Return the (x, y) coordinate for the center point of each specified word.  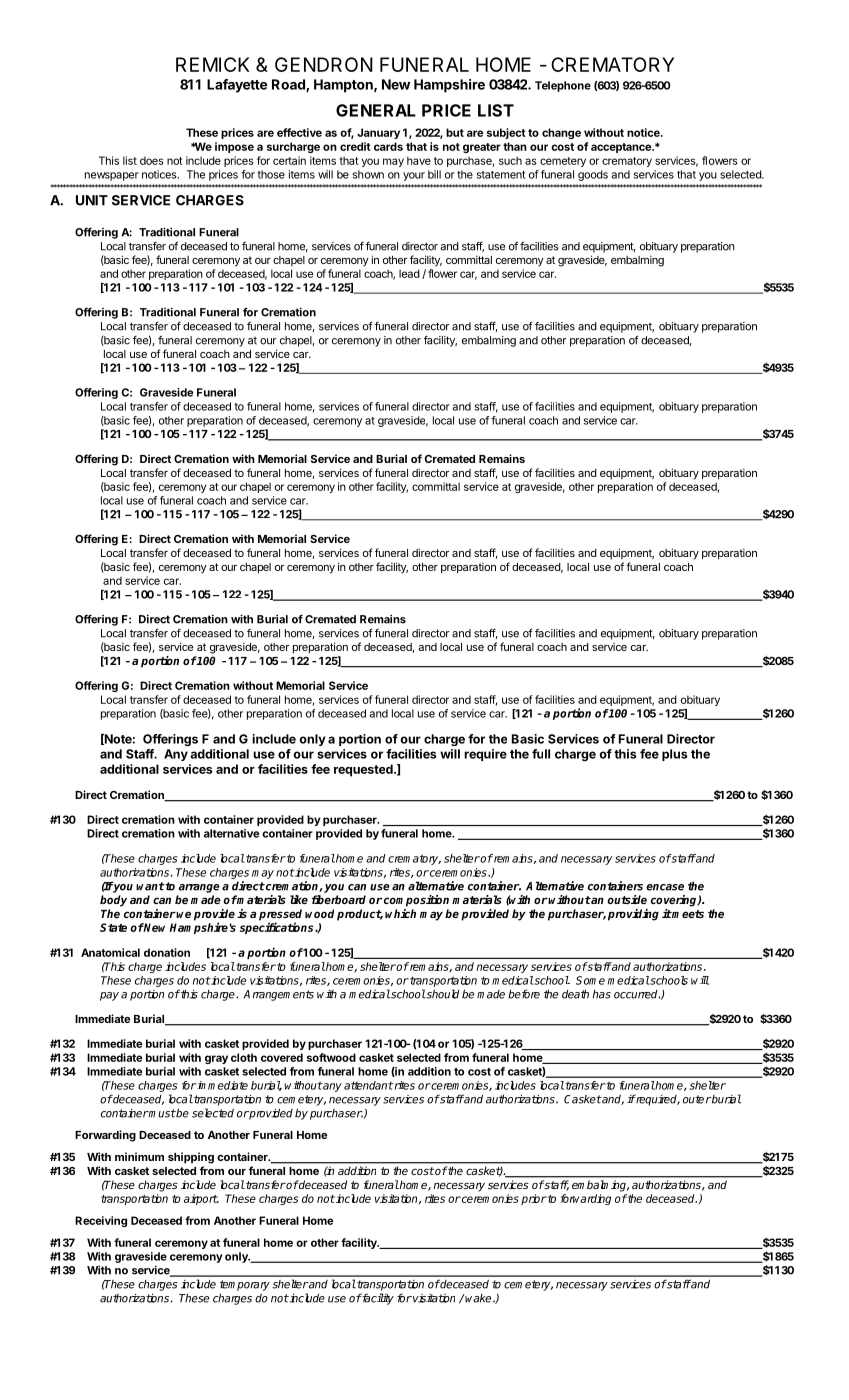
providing (633, 915)
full (541, 754)
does (152, 160)
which (400, 913)
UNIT (92, 200)
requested (364, 770)
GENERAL (376, 110)
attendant (368, 1085)
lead (409, 273)
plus (675, 755)
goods (593, 175)
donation (167, 952)
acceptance (622, 148)
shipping (191, 1158)
